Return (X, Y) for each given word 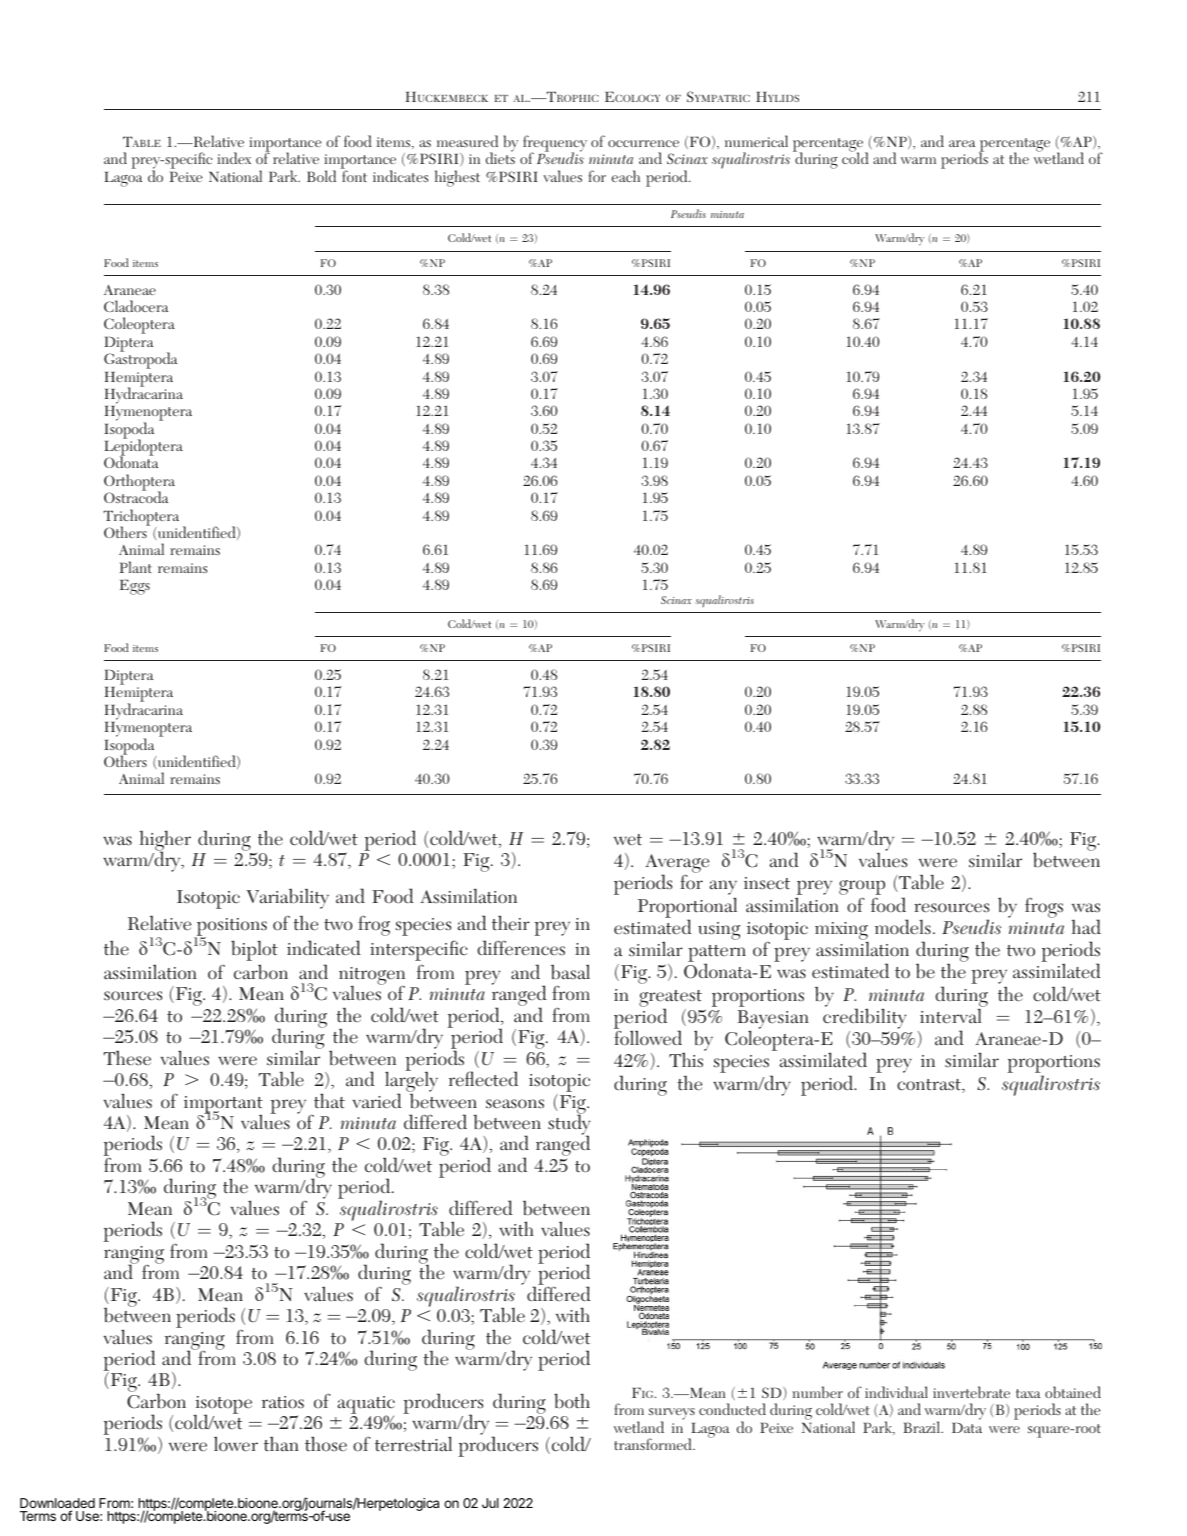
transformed (654, 1444)
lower (236, 1444)
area (962, 143)
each (626, 176)
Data (967, 1427)
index (234, 158)
